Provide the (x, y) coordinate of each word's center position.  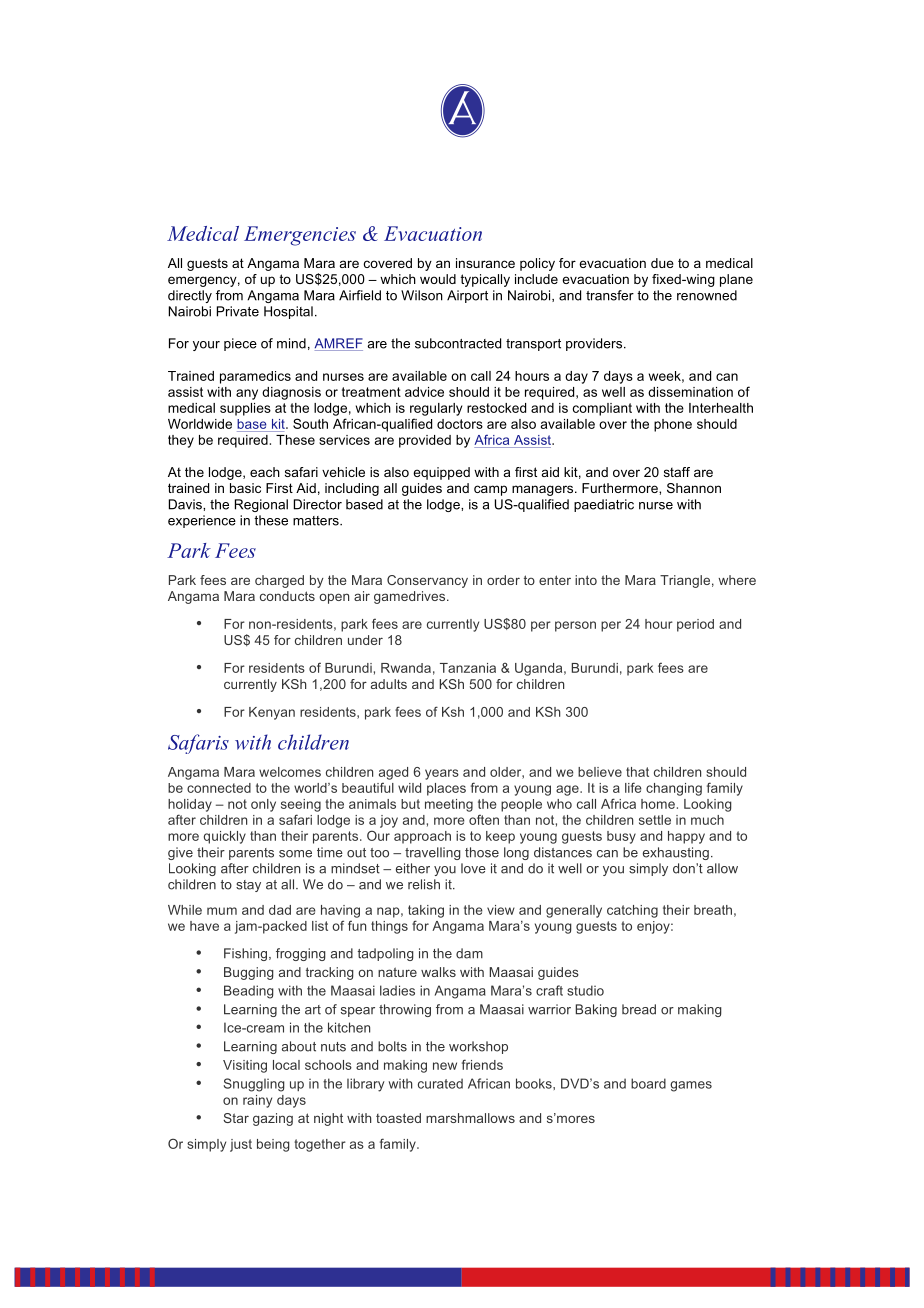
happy (686, 837)
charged (279, 581)
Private (238, 311)
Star (236, 1118)
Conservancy (427, 581)
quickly (225, 837)
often (484, 819)
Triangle (685, 581)
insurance (485, 263)
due (662, 263)
